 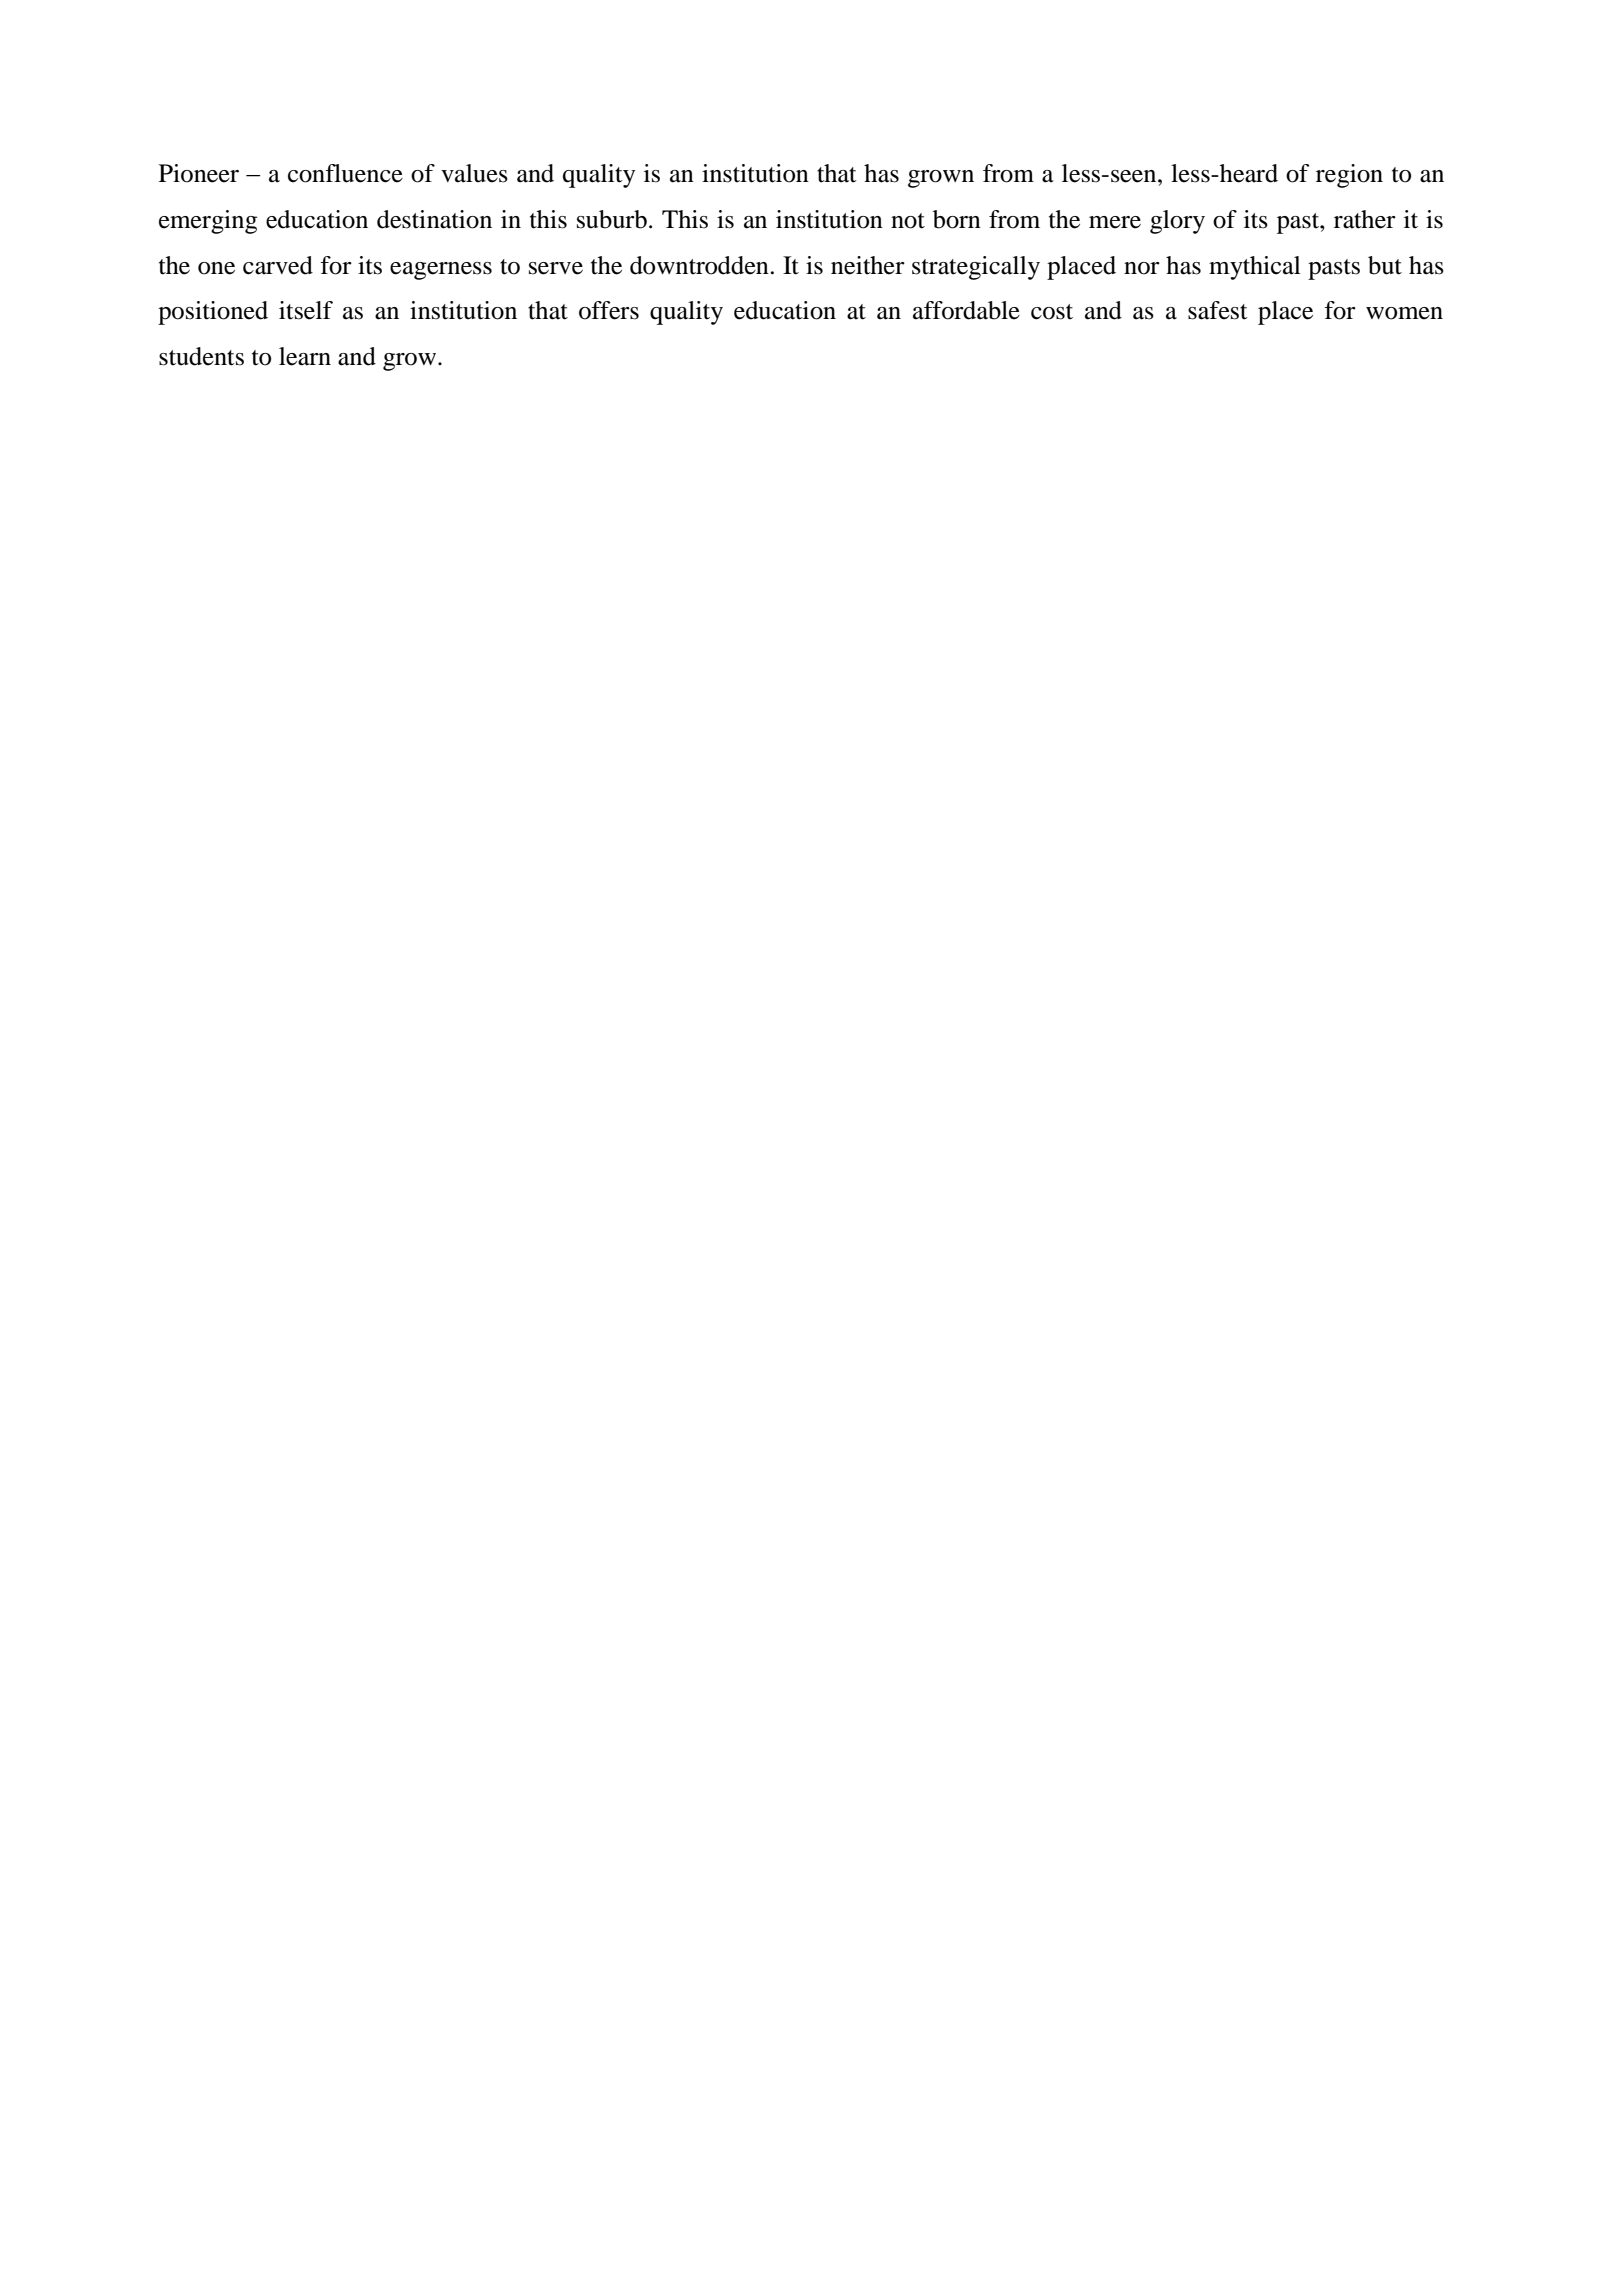 What do you see at coordinates (1349, 176) in the screenshot?
I see `region` at bounding box center [1349, 176].
